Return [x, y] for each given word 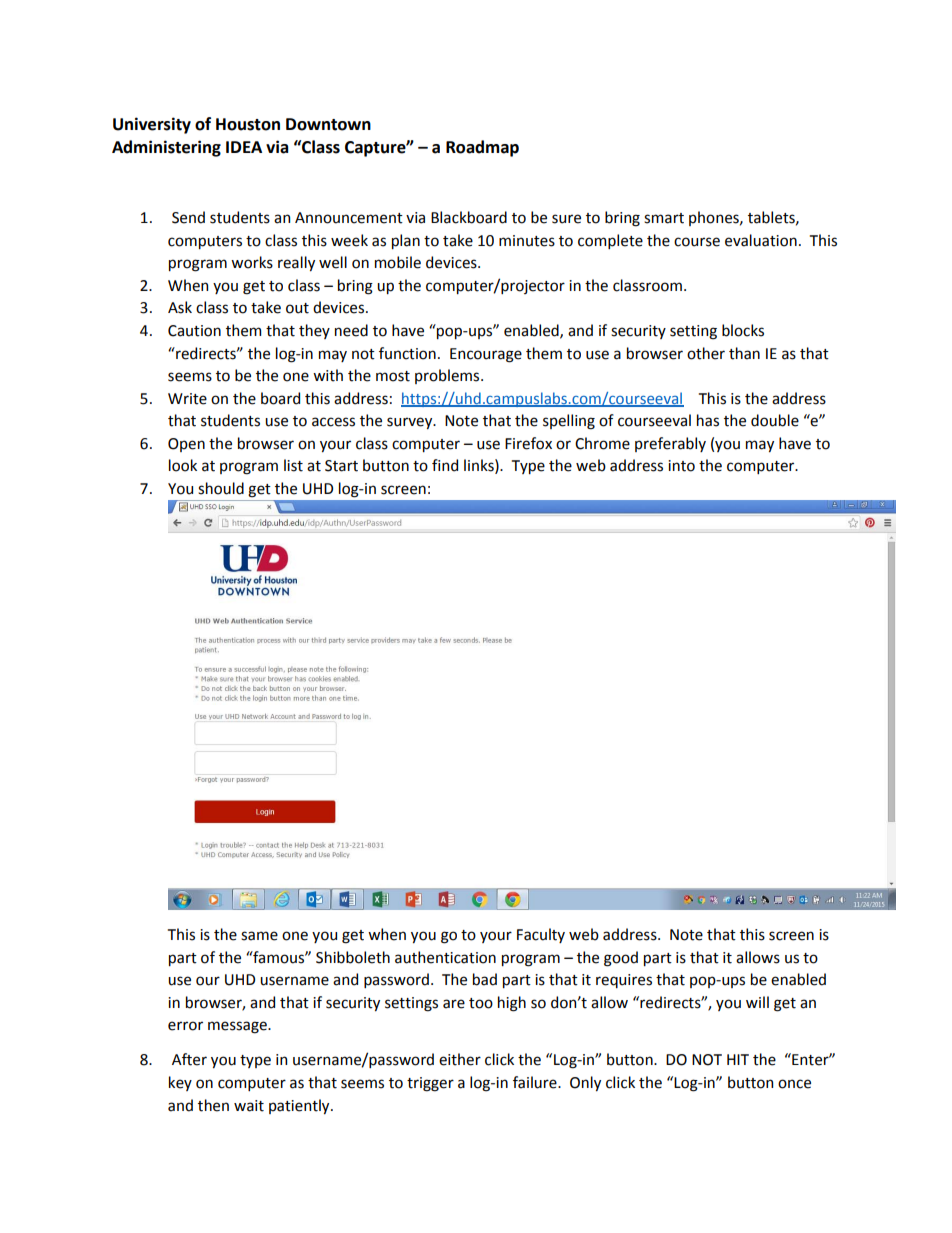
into [681, 466]
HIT [738, 1059]
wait [249, 1106]
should [221, 488]
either [460, 1059]
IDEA [244, 147]
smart [664, 218]
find [445, 465]
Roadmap [482, 148]
